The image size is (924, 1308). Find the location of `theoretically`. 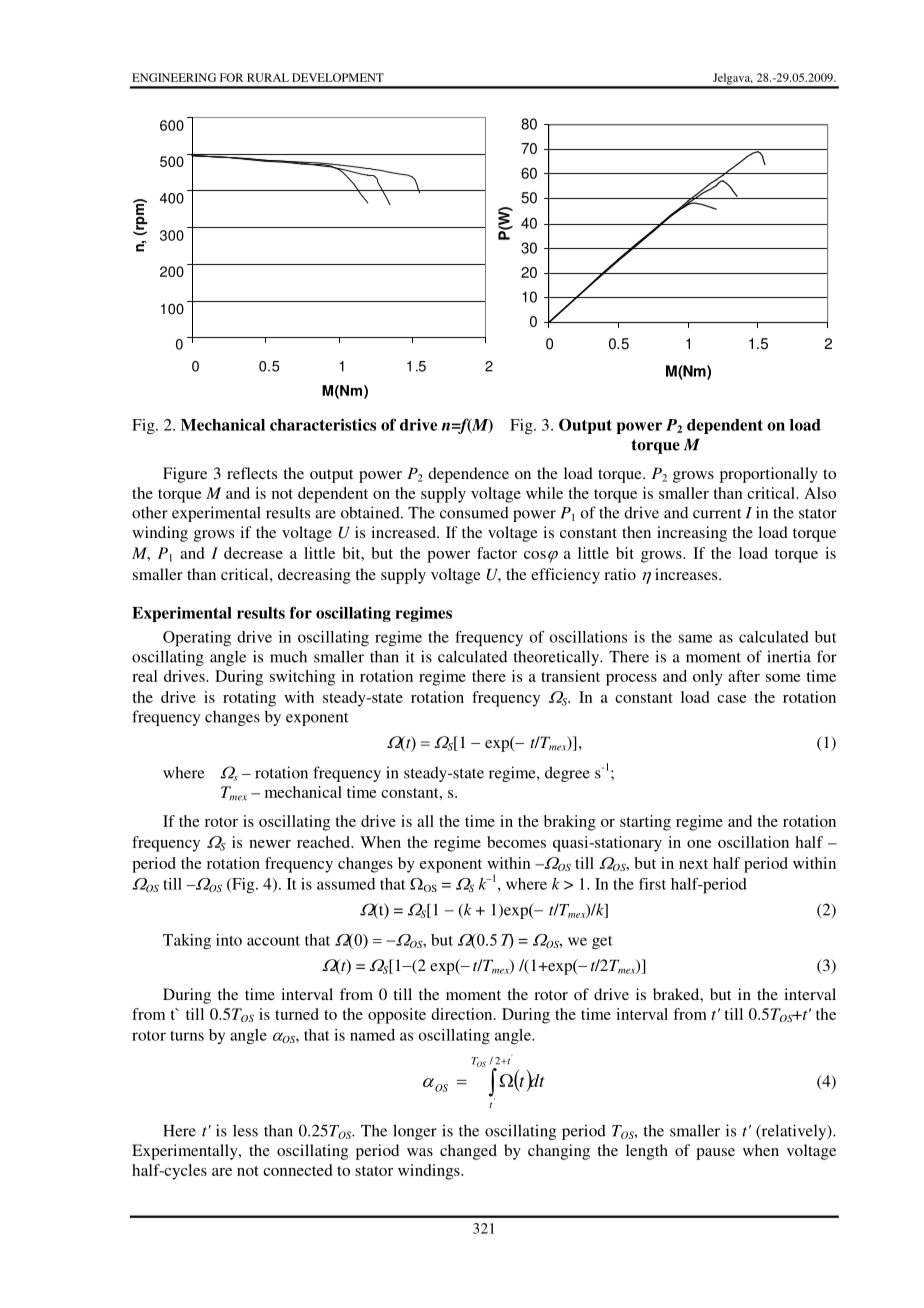

theoretically is located at coordinates (558, 658).
